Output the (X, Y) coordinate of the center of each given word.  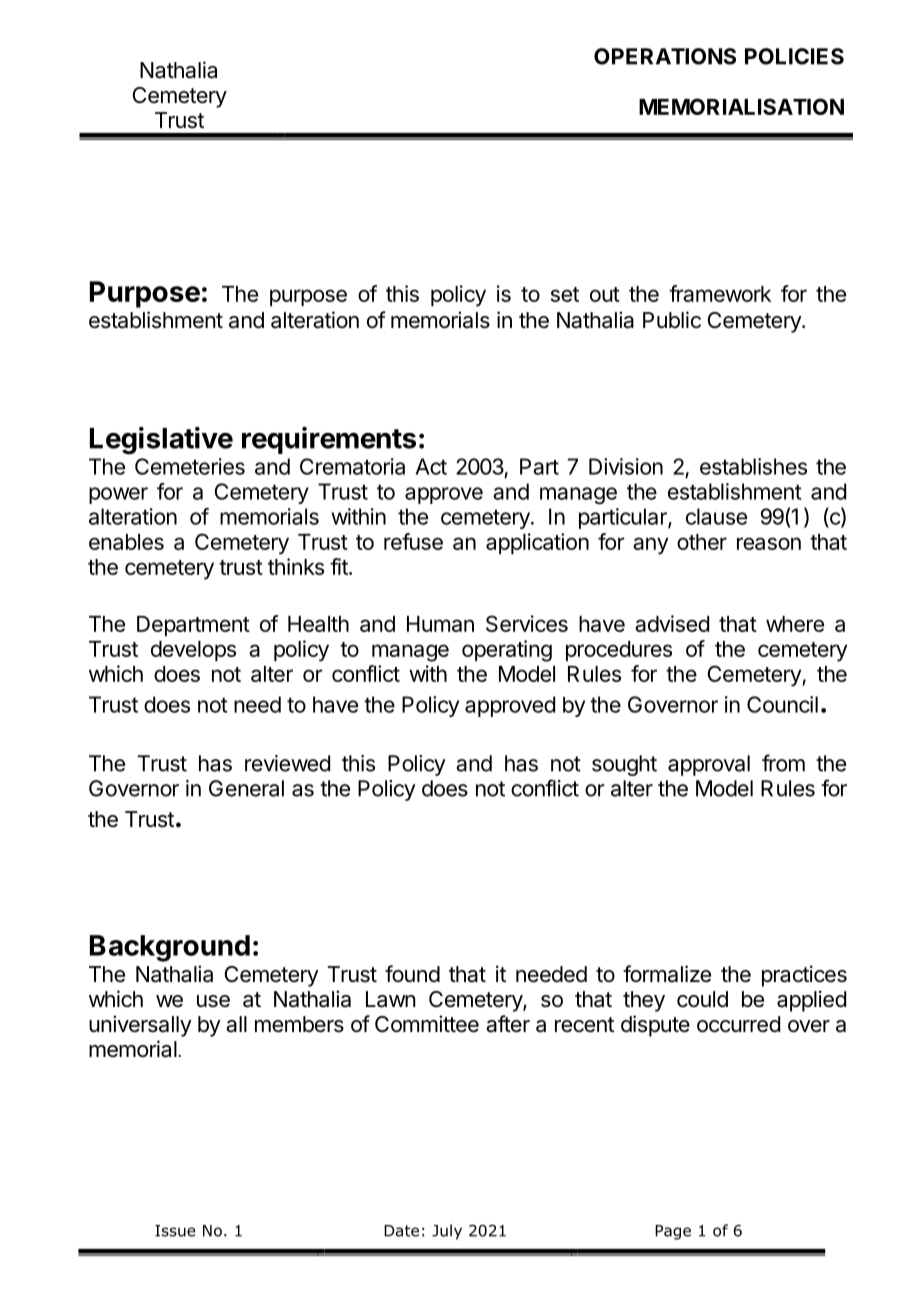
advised (672, 623)
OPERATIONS (665, 56)
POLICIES (794, 56)
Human (440, 624)
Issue (175, 1231)
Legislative (161, 441)
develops (193, 651)
